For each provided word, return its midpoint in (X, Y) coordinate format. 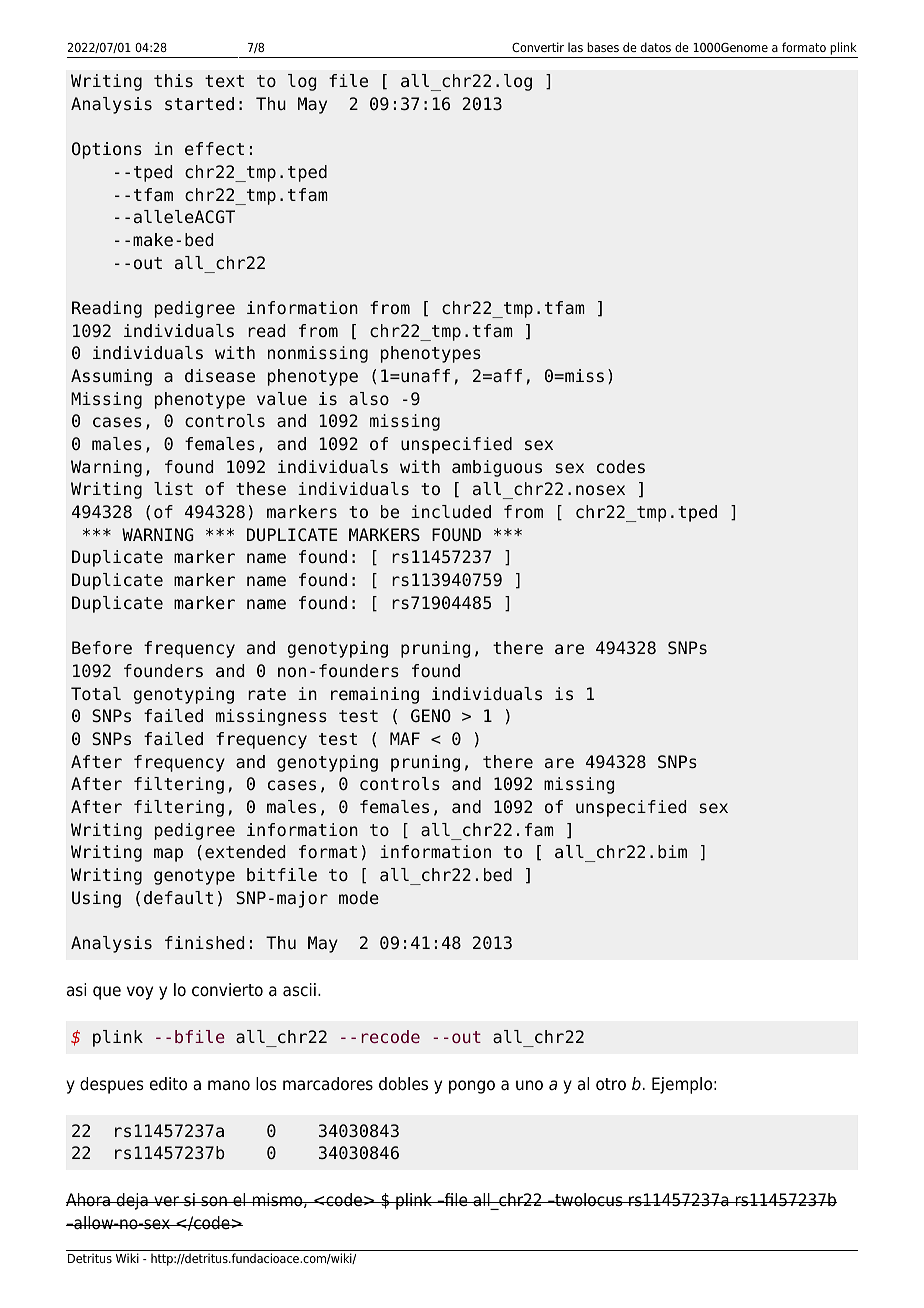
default (178, 898)
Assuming (111, 377)
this (173, 80)
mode (359, 898)
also (369, 399)
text (224, 81)
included (451, 512)
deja (132, 1201)
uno (529, 1085)
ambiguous (497, 468)
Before (102, 648)
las (575, 47)
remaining (375, 695)
